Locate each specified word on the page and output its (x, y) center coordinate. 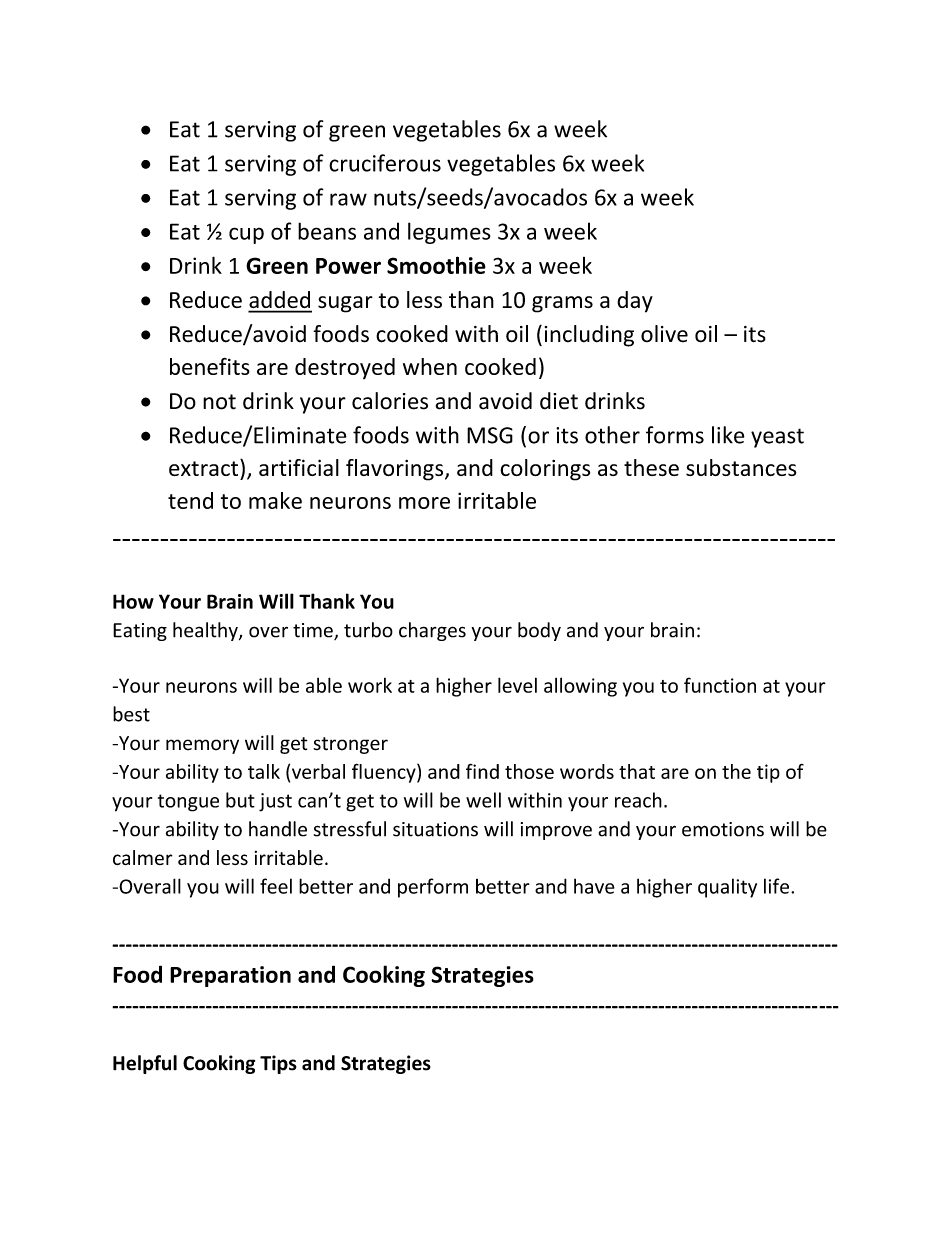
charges (432, 631)
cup (246, 235)
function (720, 685)
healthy (206, 631)
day (635, 302)
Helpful (145, 1064)
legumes (449, 233)
